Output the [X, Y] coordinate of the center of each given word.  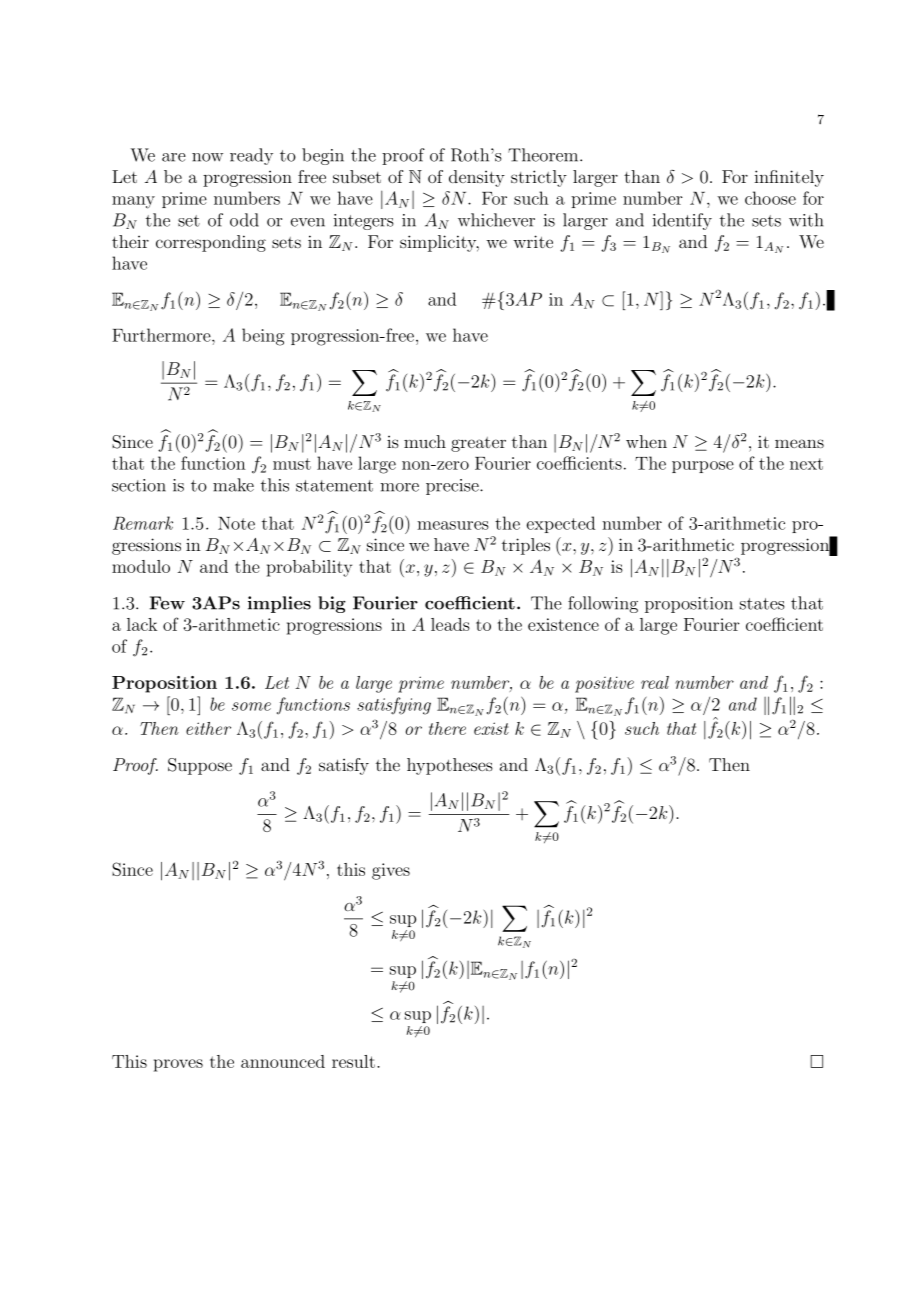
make [233, 485]
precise [453, 487]
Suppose [200, 766]
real [655, 682]
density [477, 178]
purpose [703, 467]
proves [178, 1065]
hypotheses [450, 766]
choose [770, 198]
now [207, 157]
